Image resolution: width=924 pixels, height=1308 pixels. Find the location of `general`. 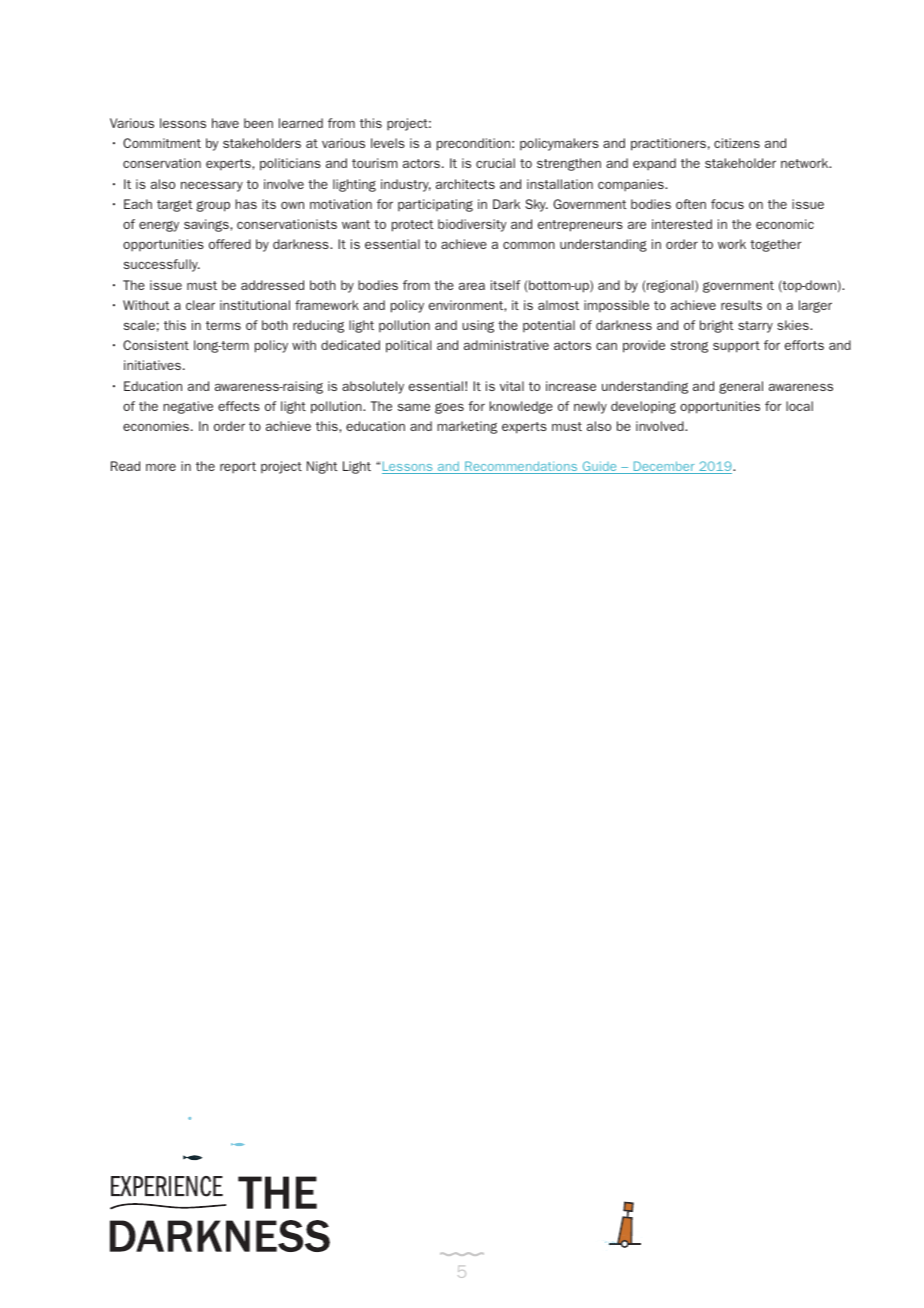

general is located at coordinates (741, 387).
